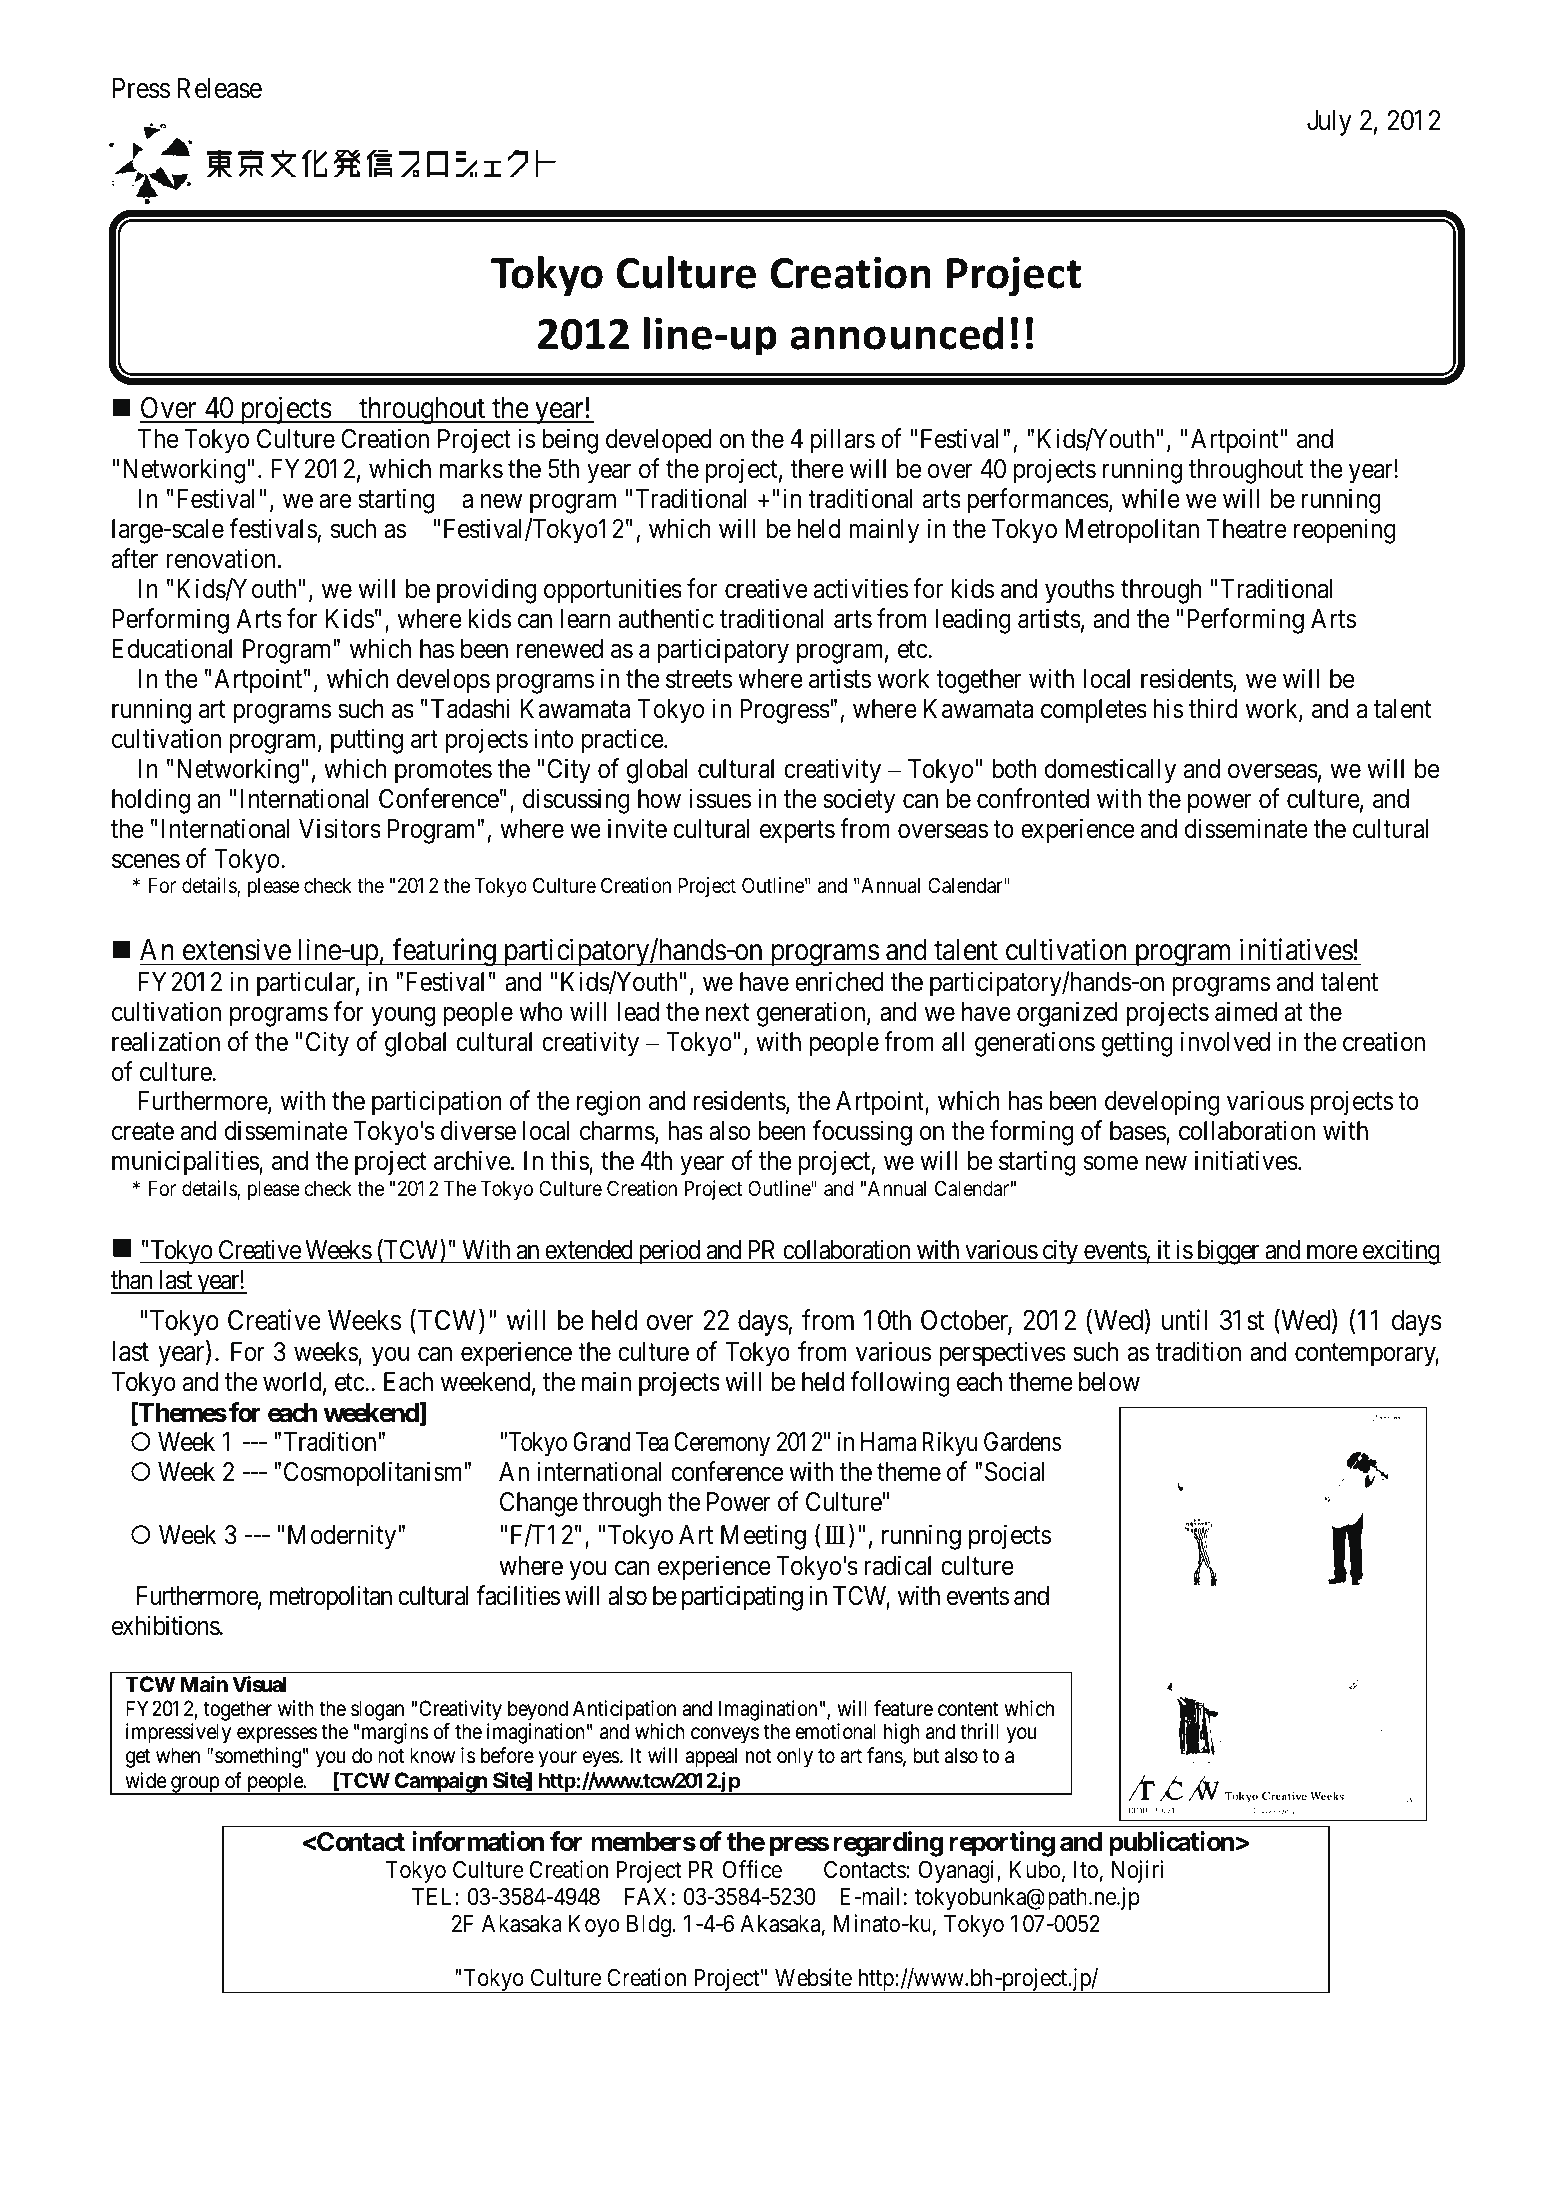  Describe the element at coordinates (1110, 771) in the image. I see `domestically` at that location.
